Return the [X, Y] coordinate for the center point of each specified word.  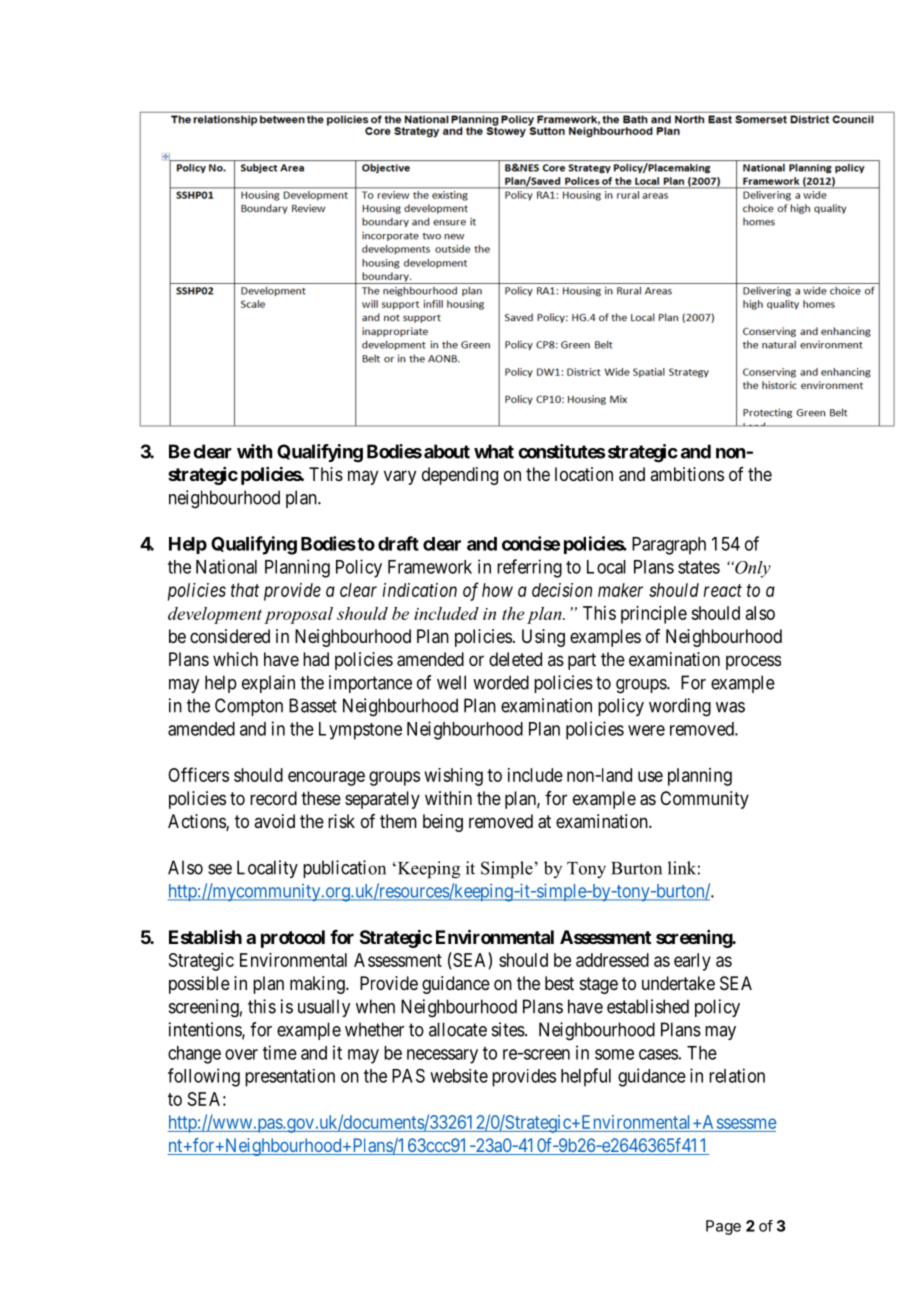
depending [460, 476]
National [226, 566]
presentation [290, 1078]
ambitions [687, 474]
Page [723, 1227]
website [459, 1076]
